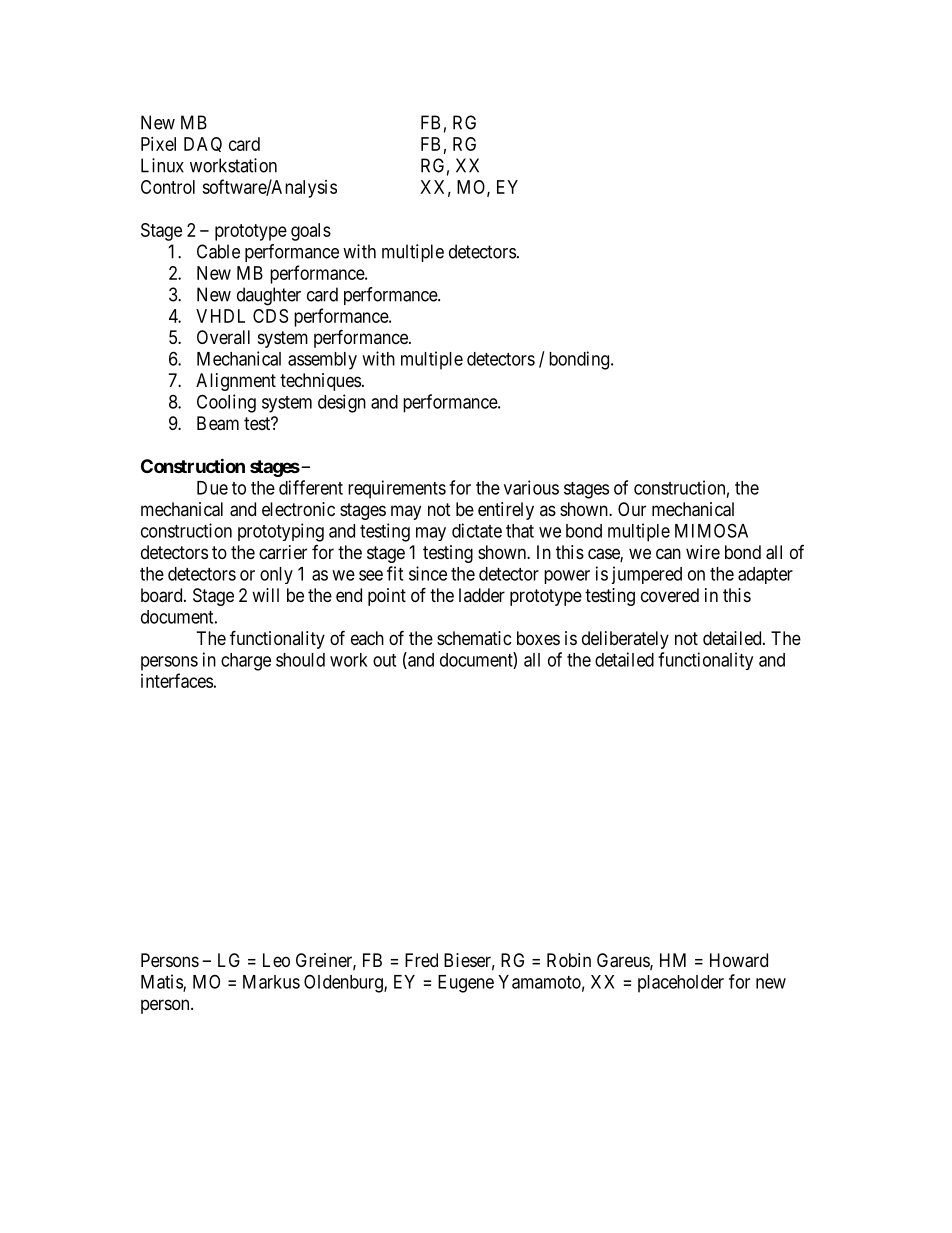  Describe the element at coordinates (428, 573) in the screenshot. I see `since` at that location.
